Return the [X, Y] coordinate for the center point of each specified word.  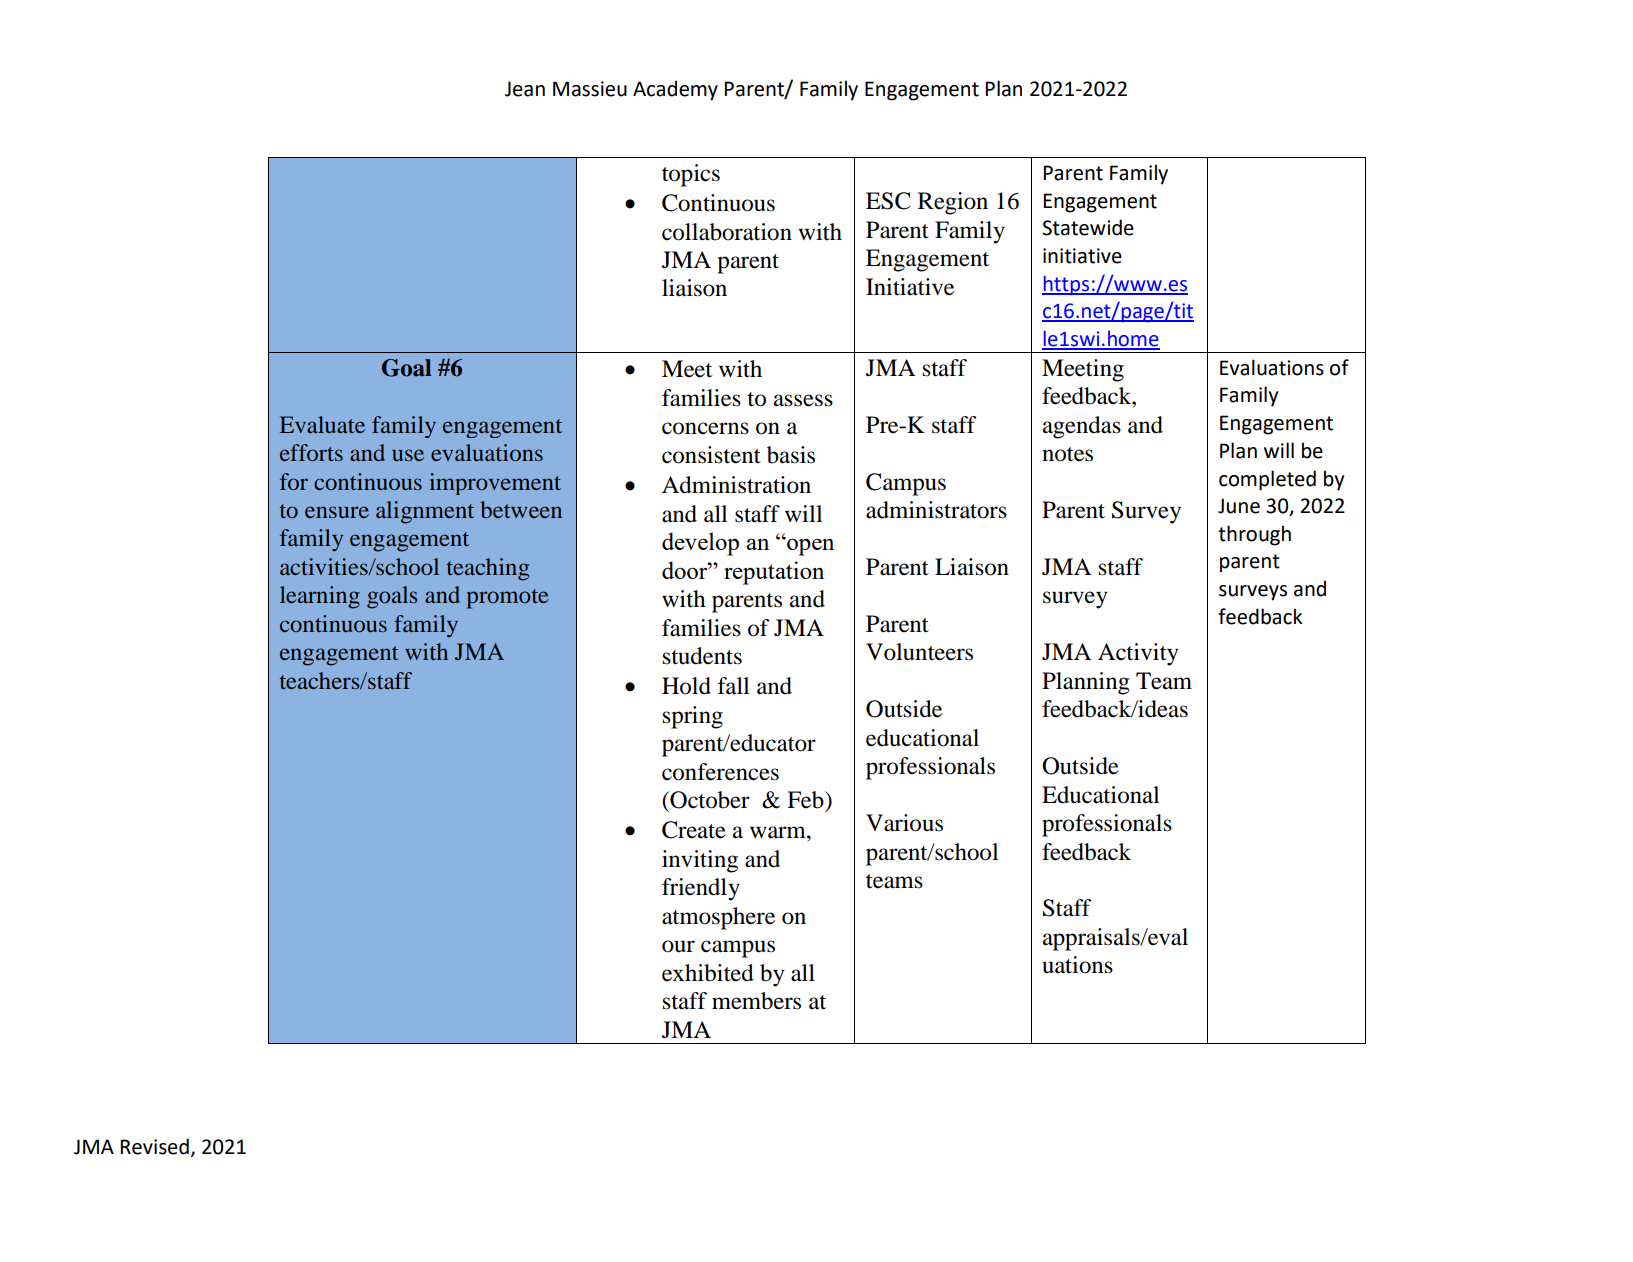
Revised [154, 1146]
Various [904, 823]
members [756, 1001]
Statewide [1088, 227]
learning [320, 597]
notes [1067, 454]
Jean [525, 89]
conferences [720, 772]
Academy [675, 90]
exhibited [708, 973]
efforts [311, 452]
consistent [711, 455]
